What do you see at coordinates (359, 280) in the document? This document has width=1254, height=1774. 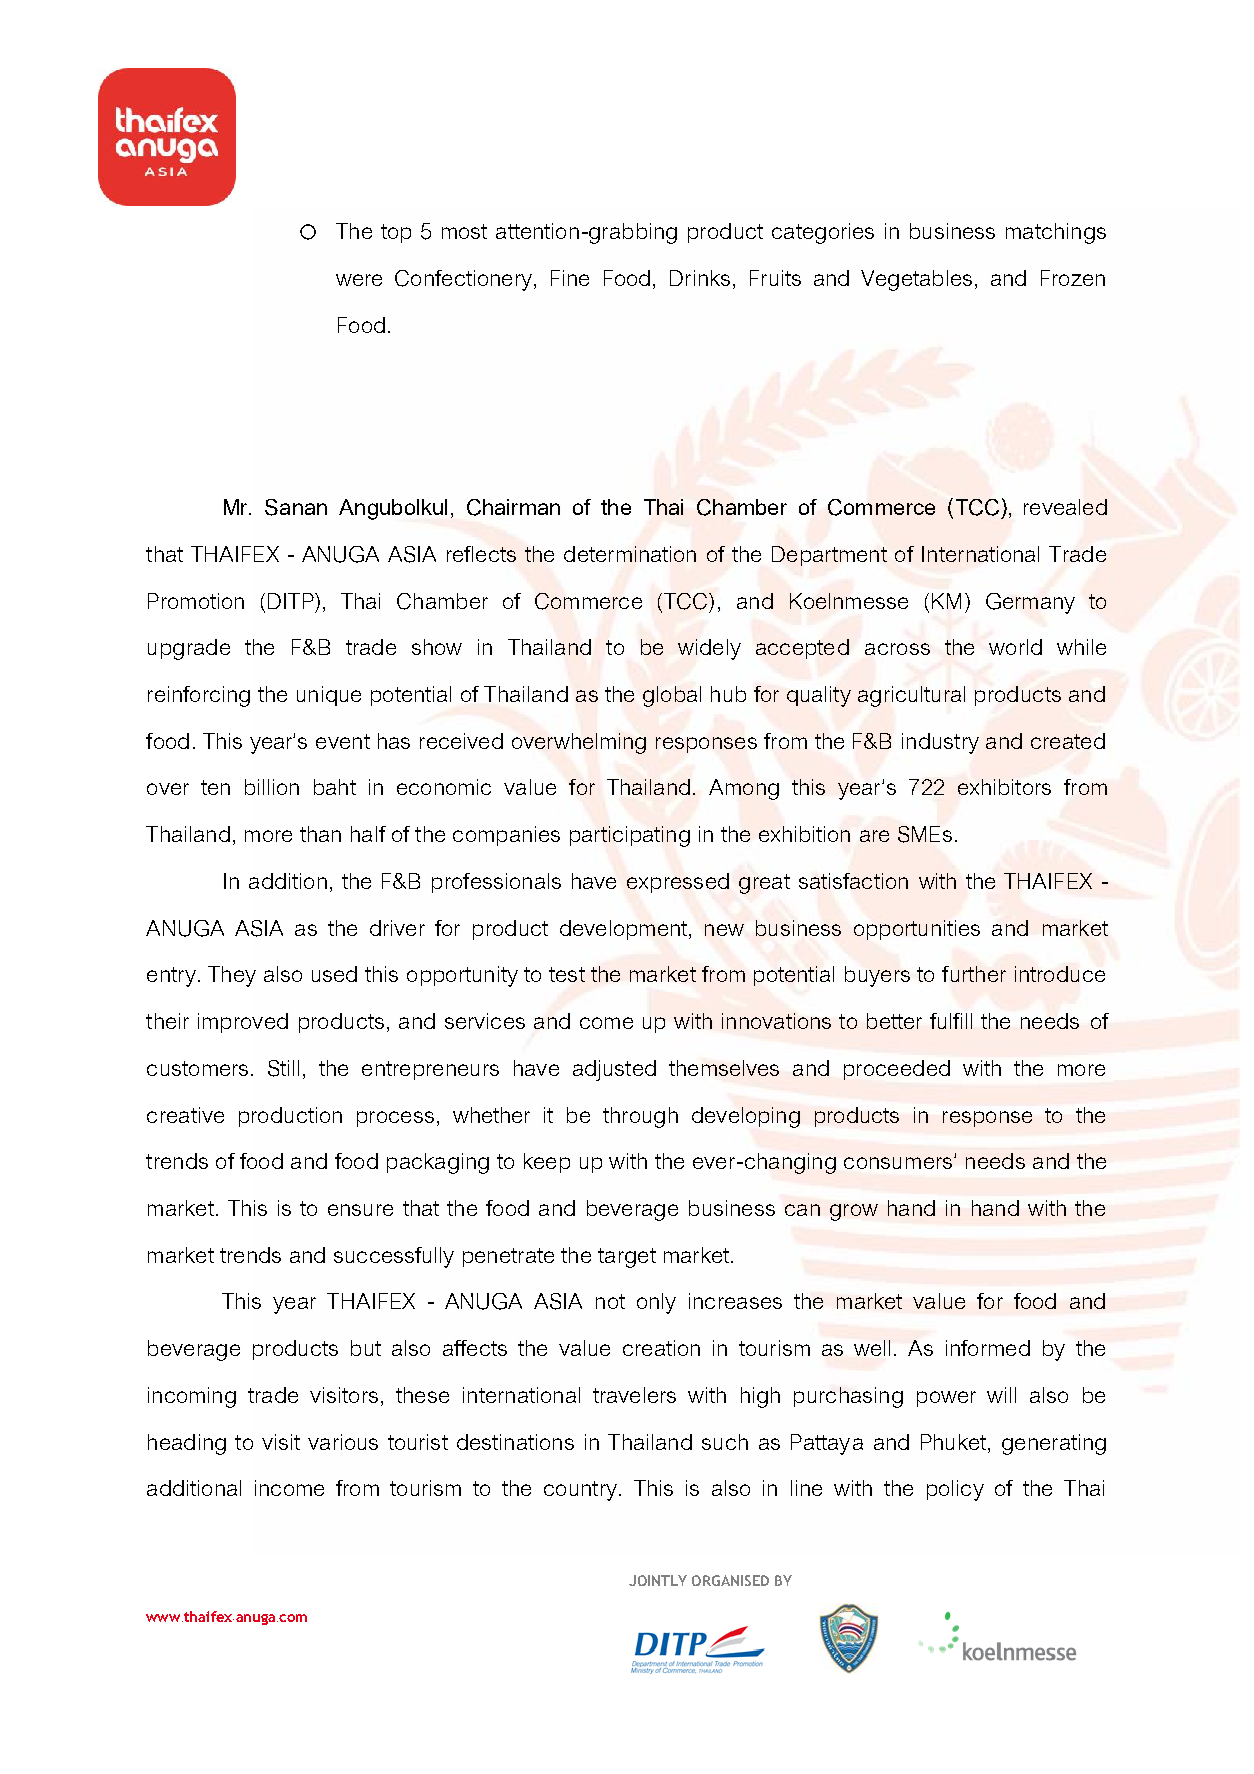 I see `were` at bounding box center [359, 280].
